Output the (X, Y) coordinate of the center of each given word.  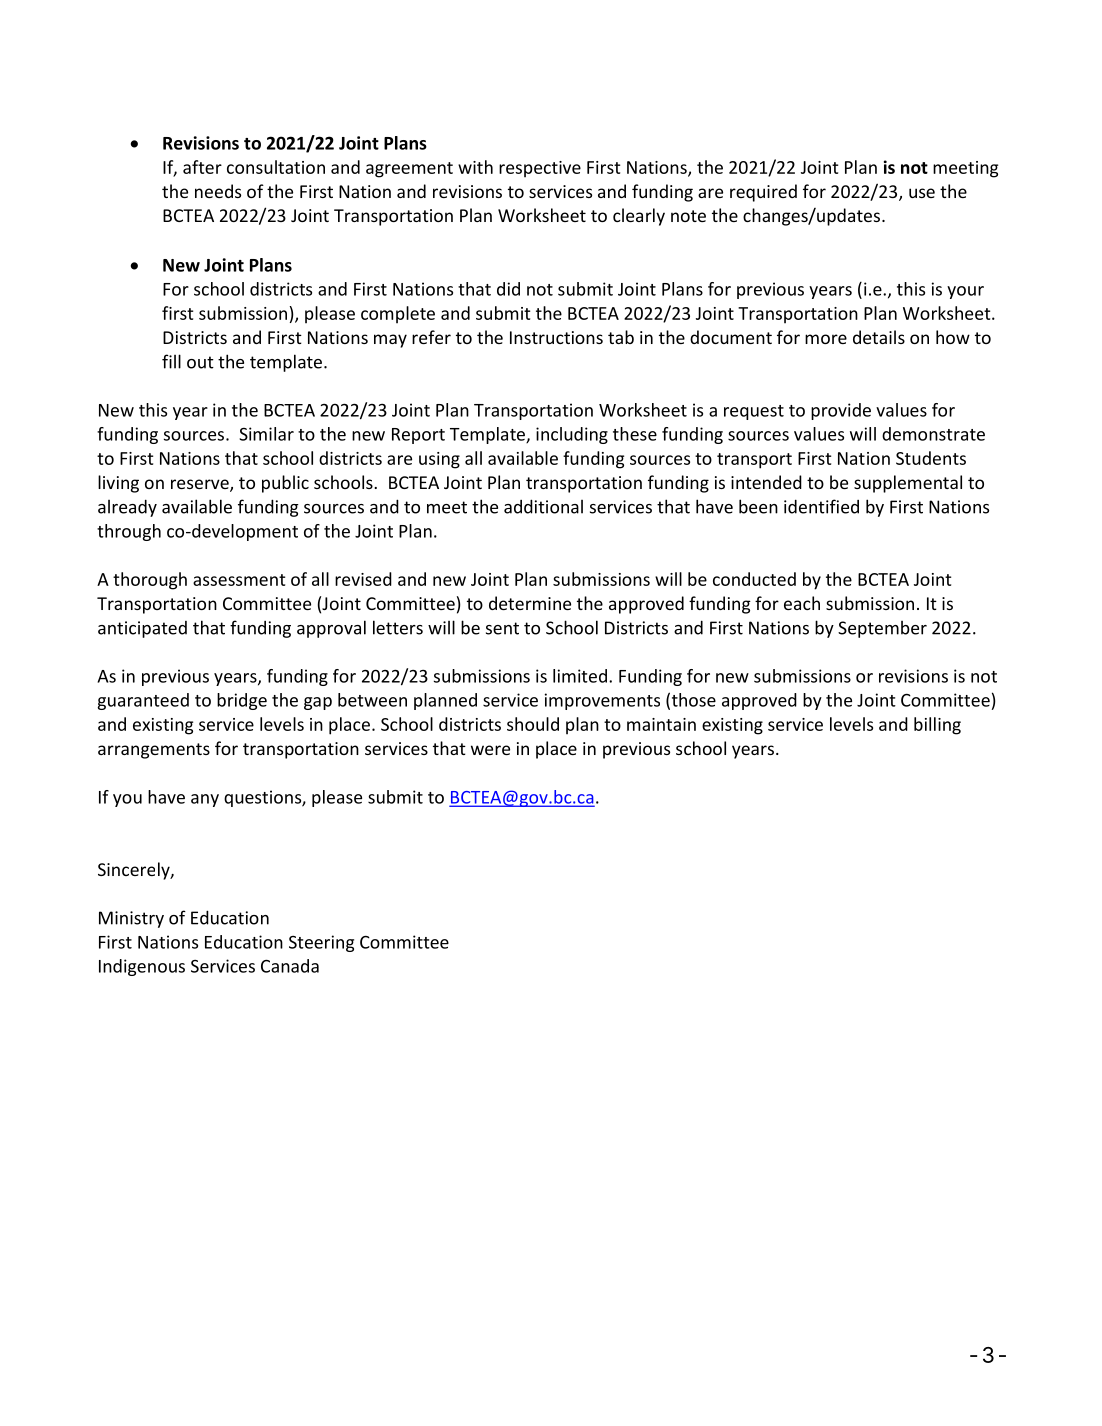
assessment (239, 580)
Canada (290, 966)
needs (218, 191)
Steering (321, 943)
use (922, 193)
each (802, 603)
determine (530, 603)
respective (540, 169)
